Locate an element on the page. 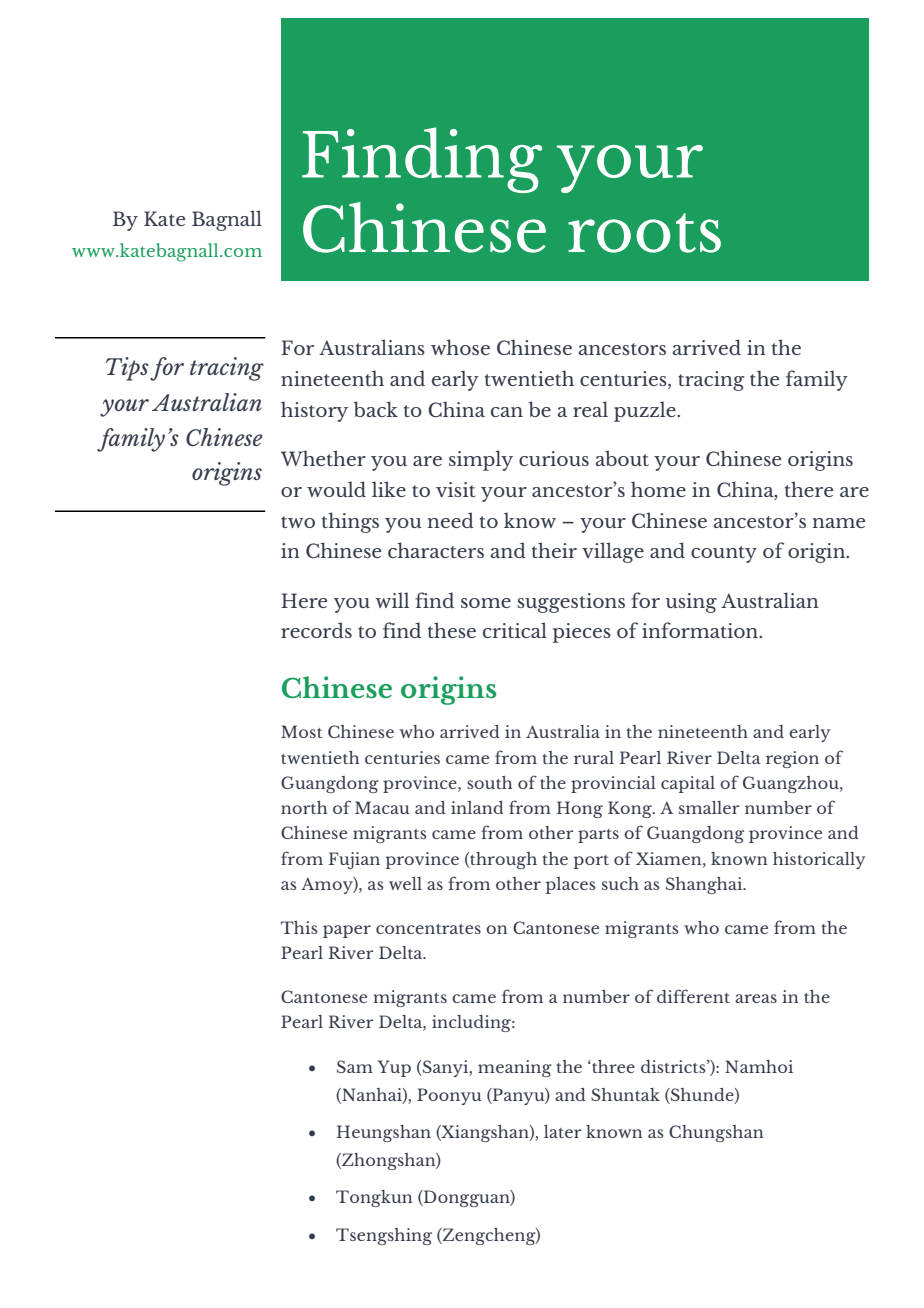 The height and width of the image is (1308, 924). simply is located at coordinates (481, 460).
